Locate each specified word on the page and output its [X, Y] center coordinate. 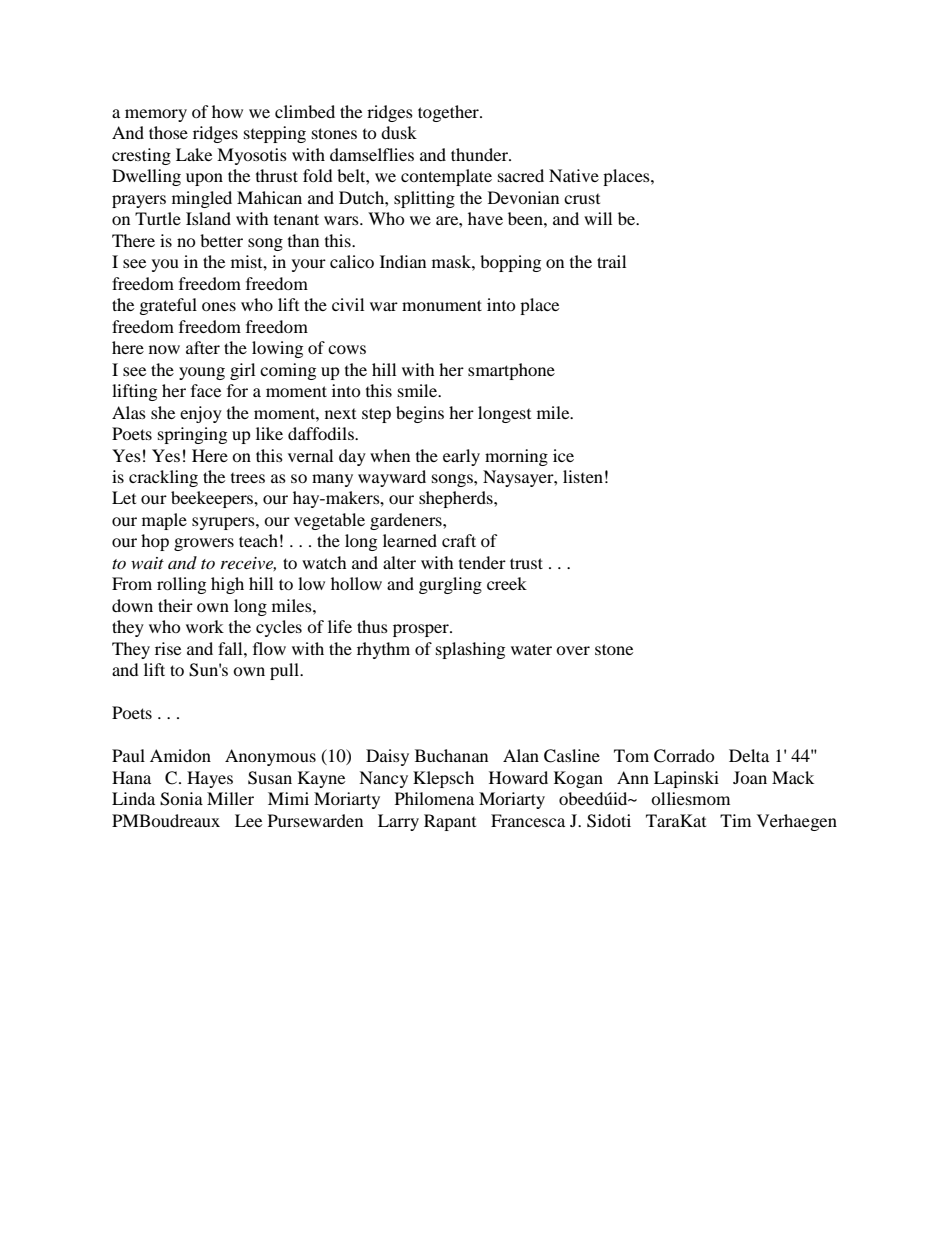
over [573, 650]
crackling [163, 478]
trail [611, 261]
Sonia [181, 799]
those [168, 132]
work [205, 626]
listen [583, 476]
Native [574, 175]
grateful [168, 306]
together [449, 113]
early [461, 457]
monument [442, 305]
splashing [470, 650]
